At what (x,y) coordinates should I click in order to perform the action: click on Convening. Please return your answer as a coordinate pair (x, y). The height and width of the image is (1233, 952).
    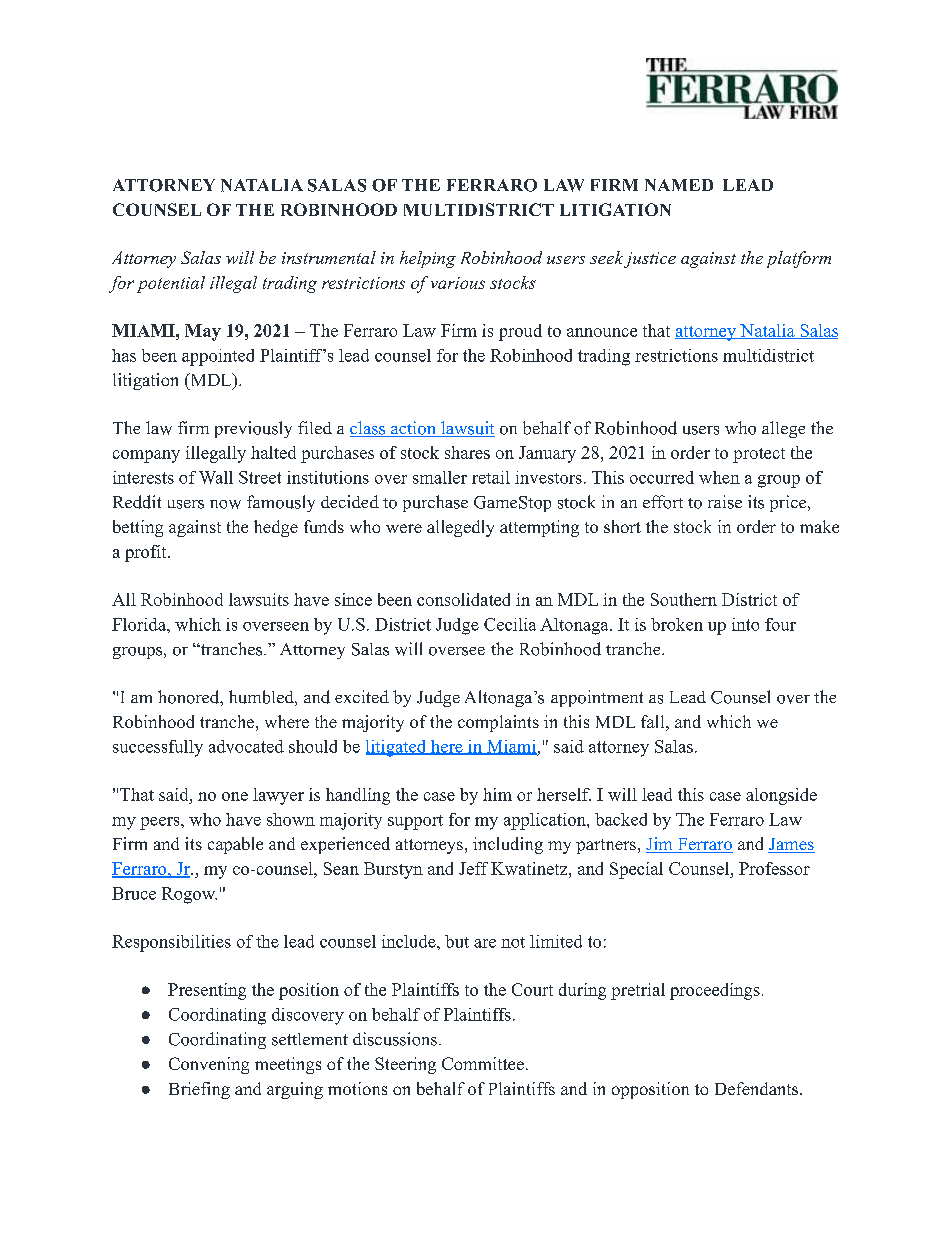
    Looking at the image, I should click on (209, 1065).
